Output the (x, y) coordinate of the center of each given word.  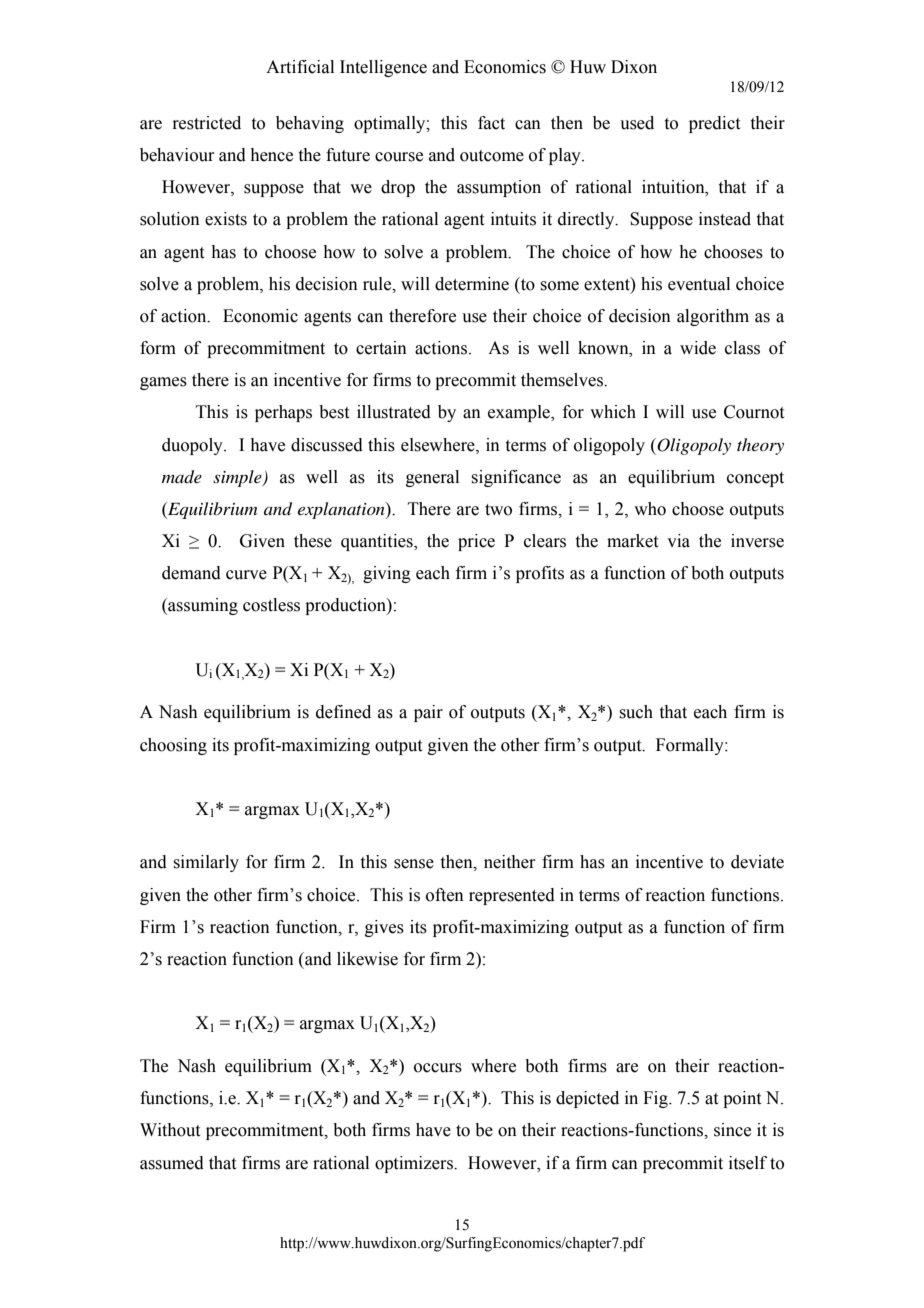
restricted (206, 123)
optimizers (415, 1164)
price (476, 542)
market (632, 541)
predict (714, 124)
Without (170, 1130)
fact (491, 123)
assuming (202, 606)
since (732, 1130)
